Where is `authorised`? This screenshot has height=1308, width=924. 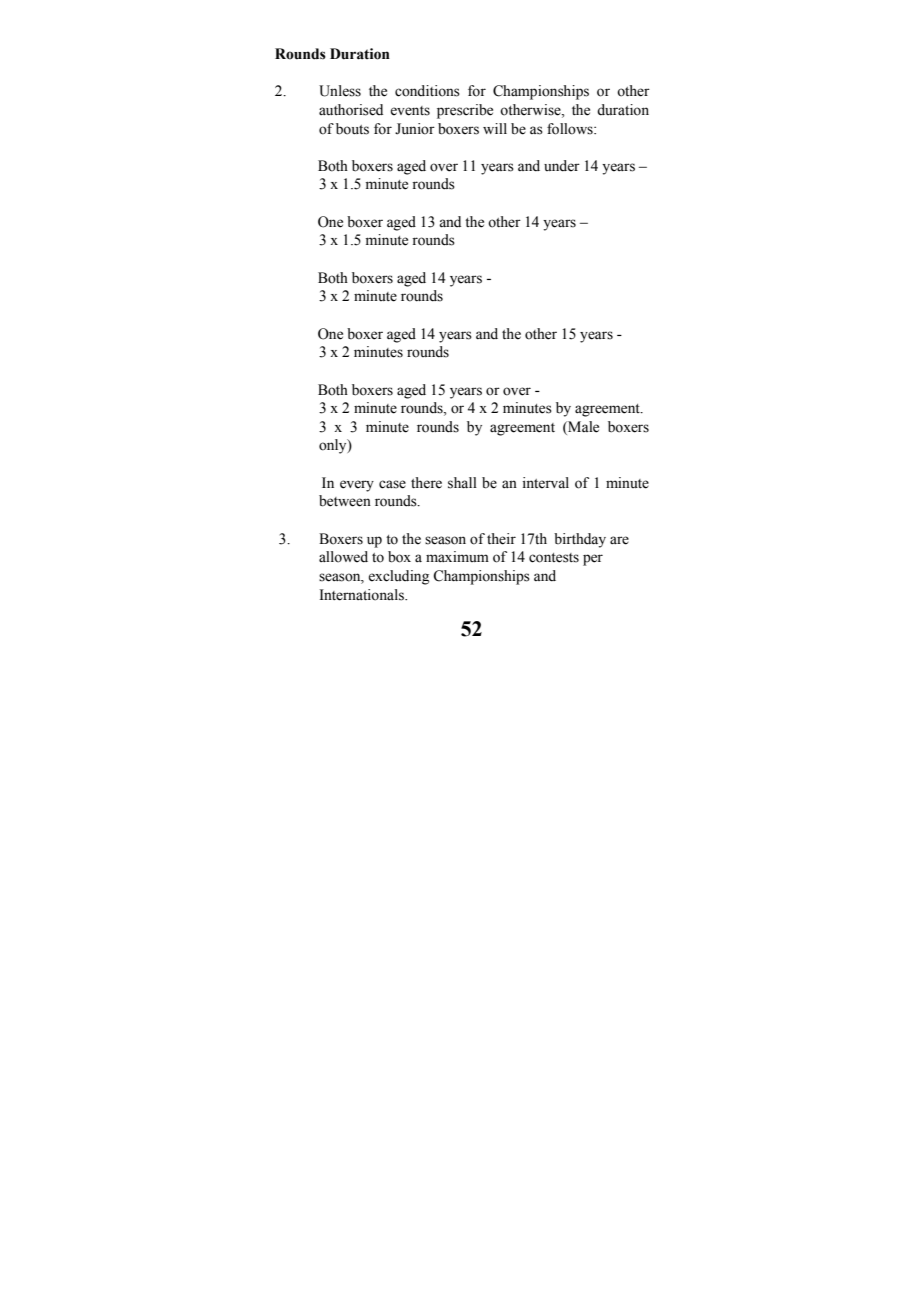 authorised is located at coordinates (351, 110).
